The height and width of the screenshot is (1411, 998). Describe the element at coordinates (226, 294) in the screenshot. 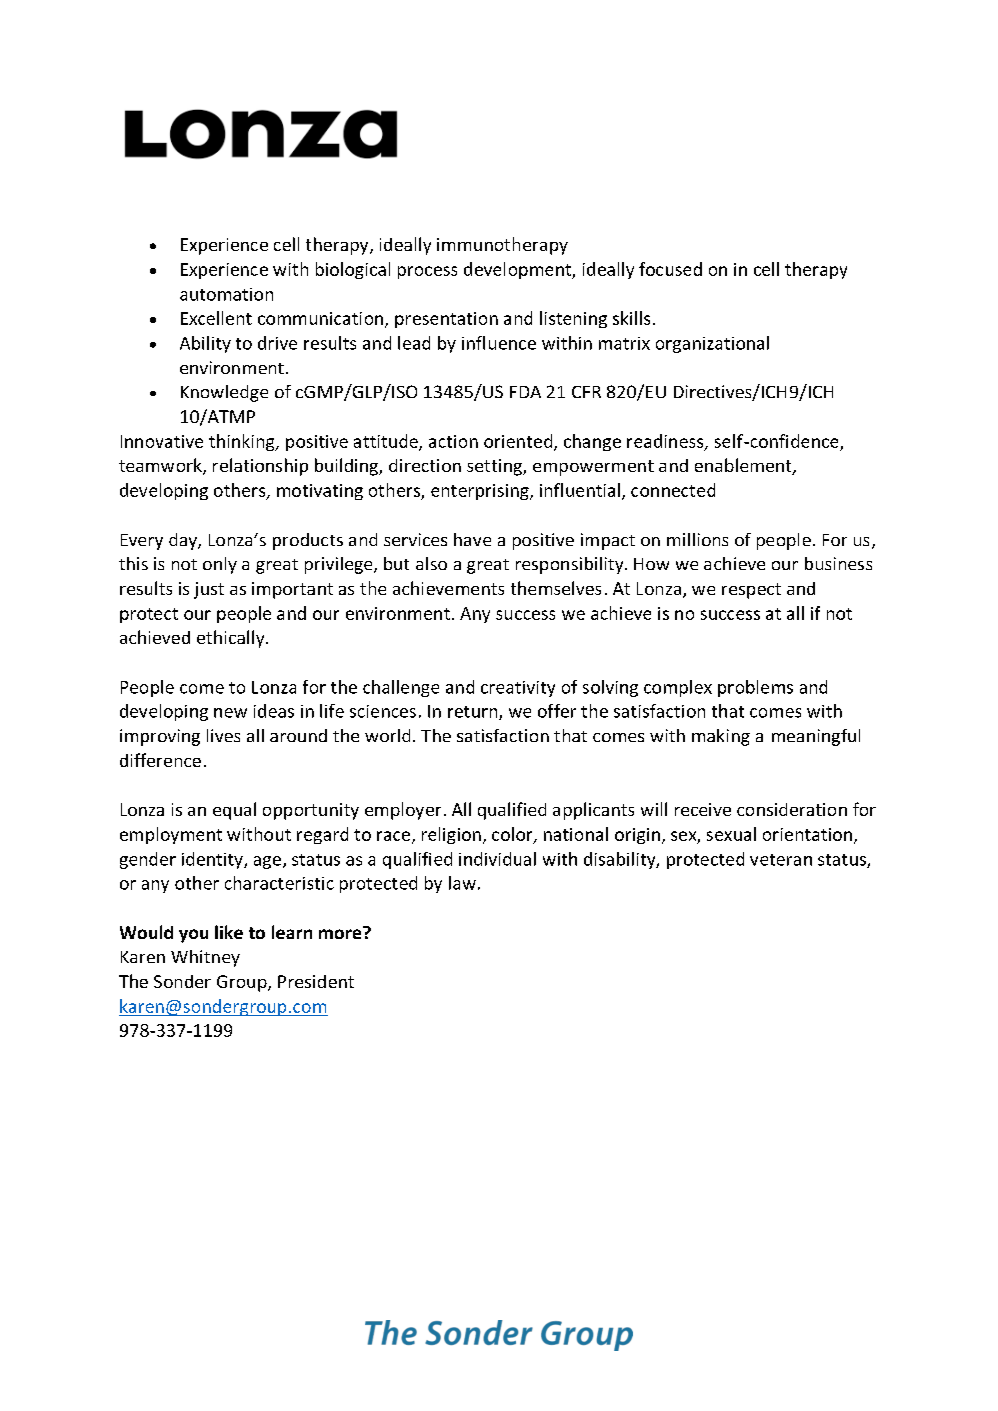

I see `automation` at that location.
